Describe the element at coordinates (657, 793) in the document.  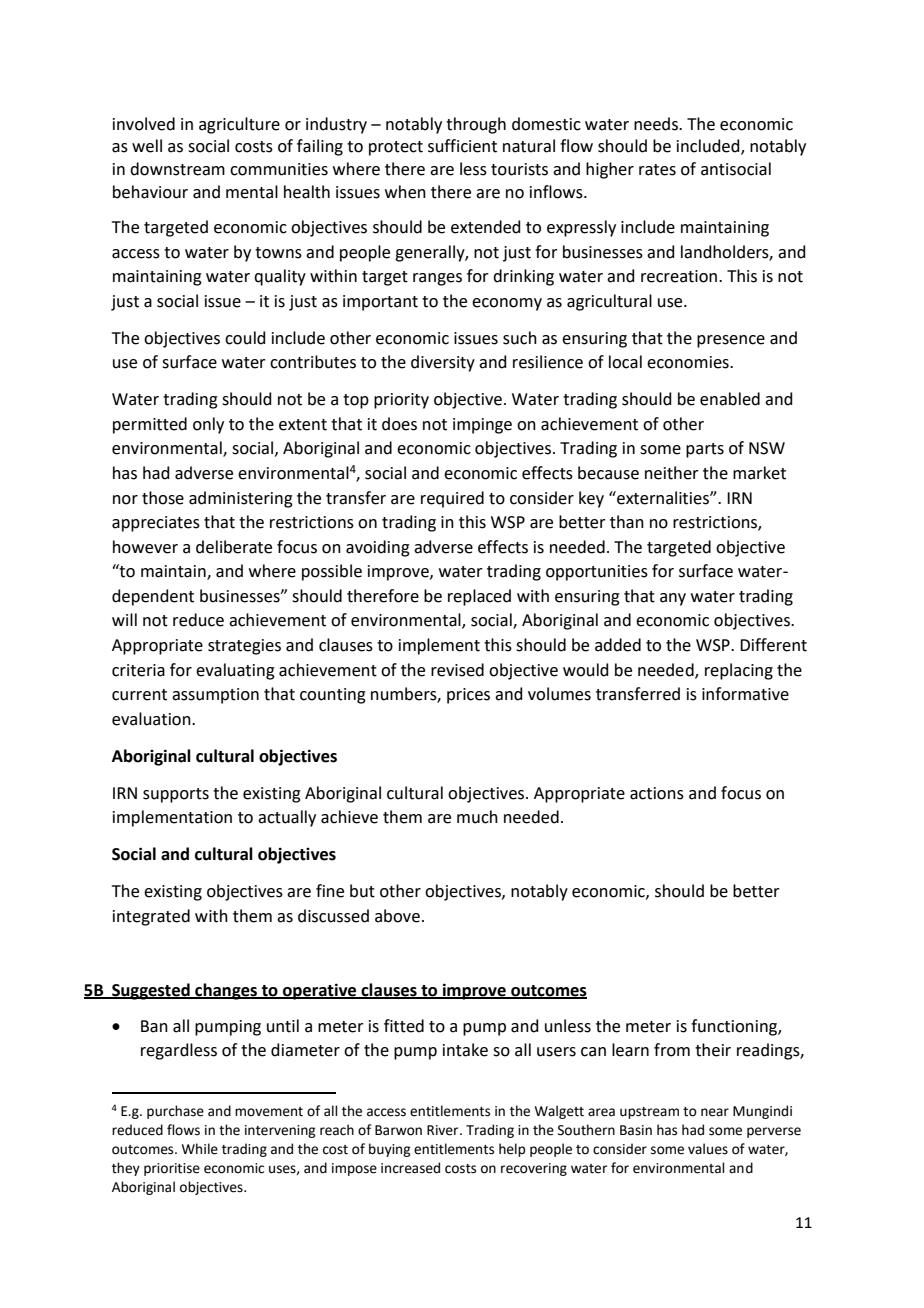
I see `actions` at that location.
